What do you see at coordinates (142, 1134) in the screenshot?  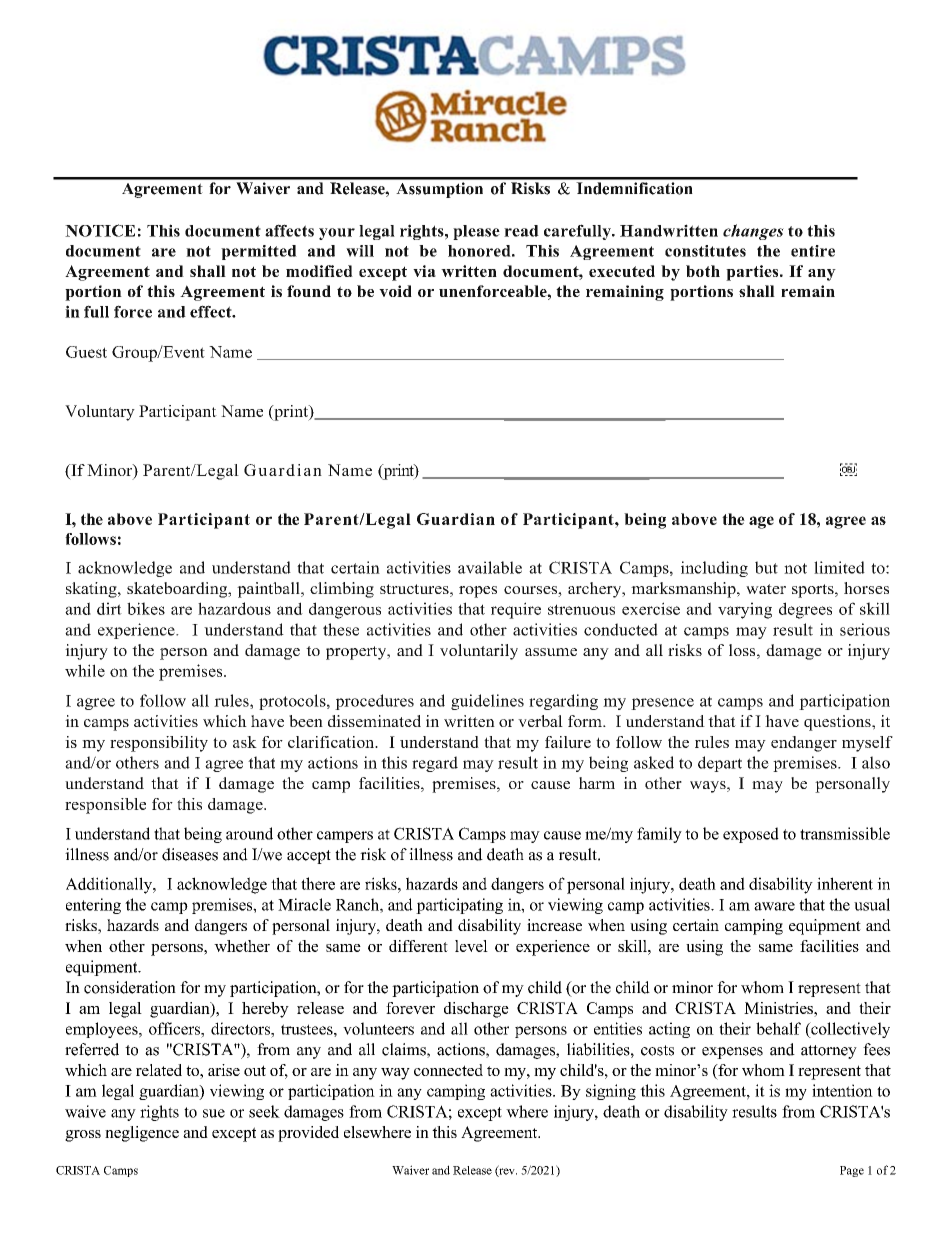 I see `negligence` at bounding box center [142, 1134].
